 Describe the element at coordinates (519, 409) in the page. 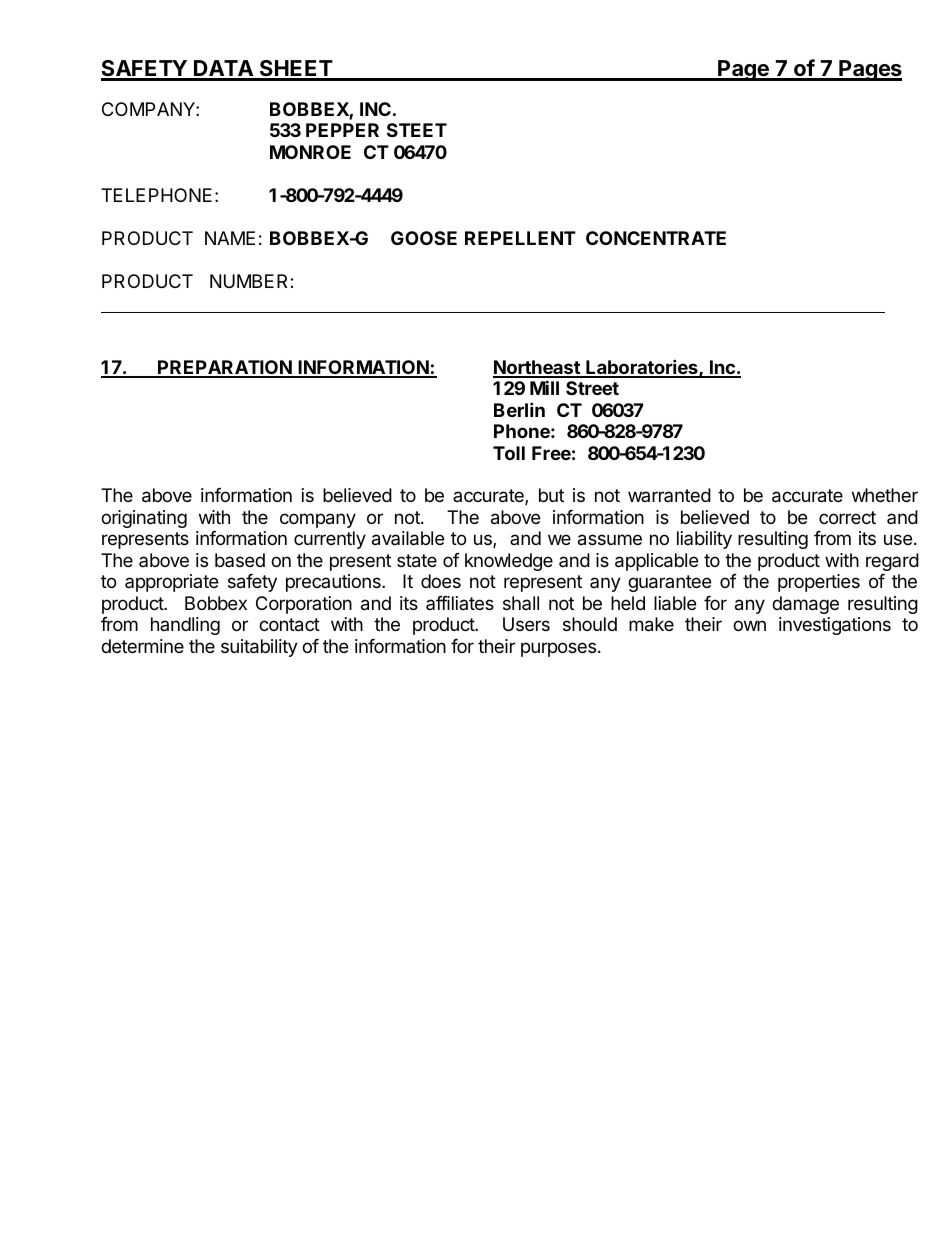

I see `Berlin` at that location.
